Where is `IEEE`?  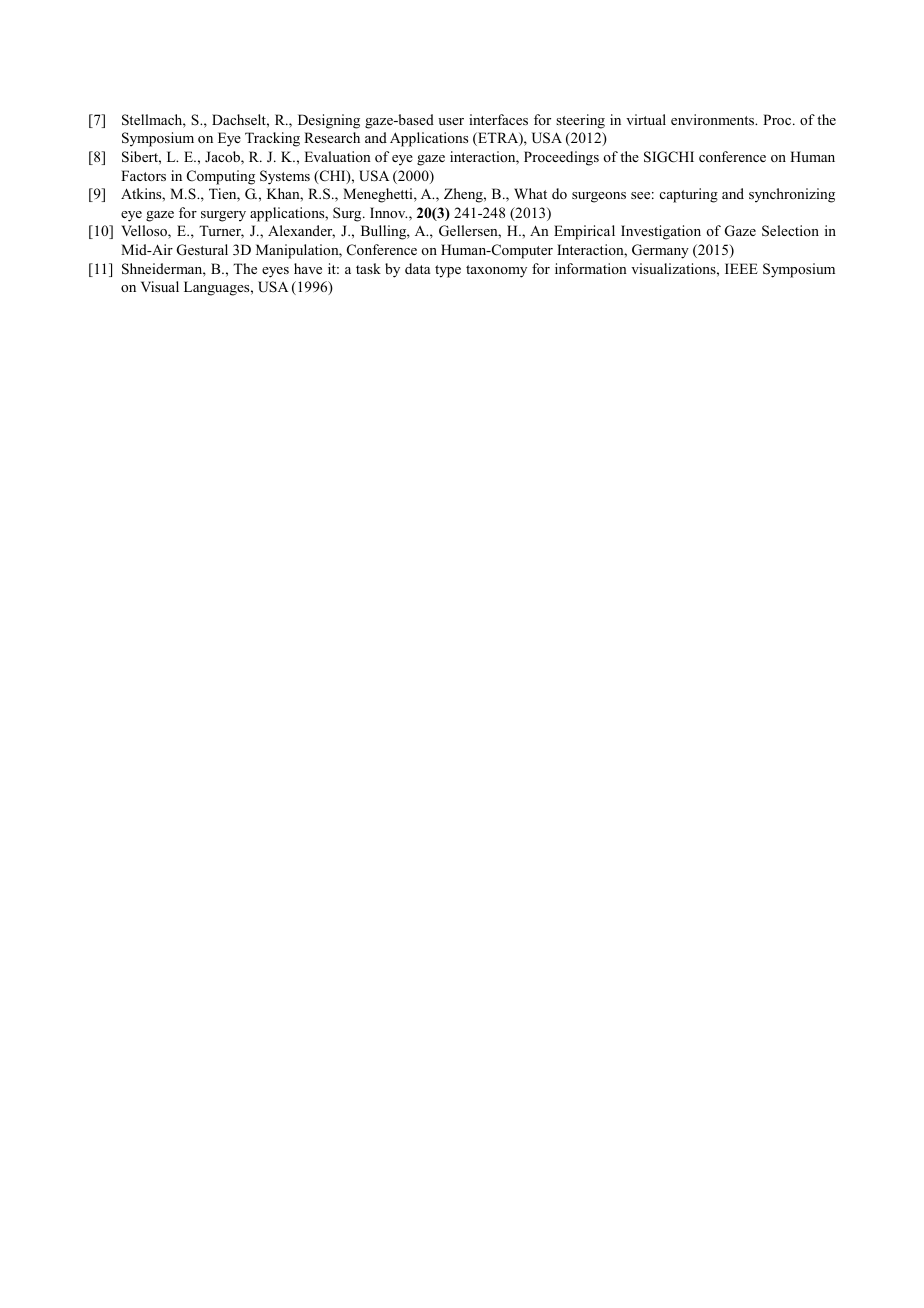
IEEE is located at coordinates (741, 268).
